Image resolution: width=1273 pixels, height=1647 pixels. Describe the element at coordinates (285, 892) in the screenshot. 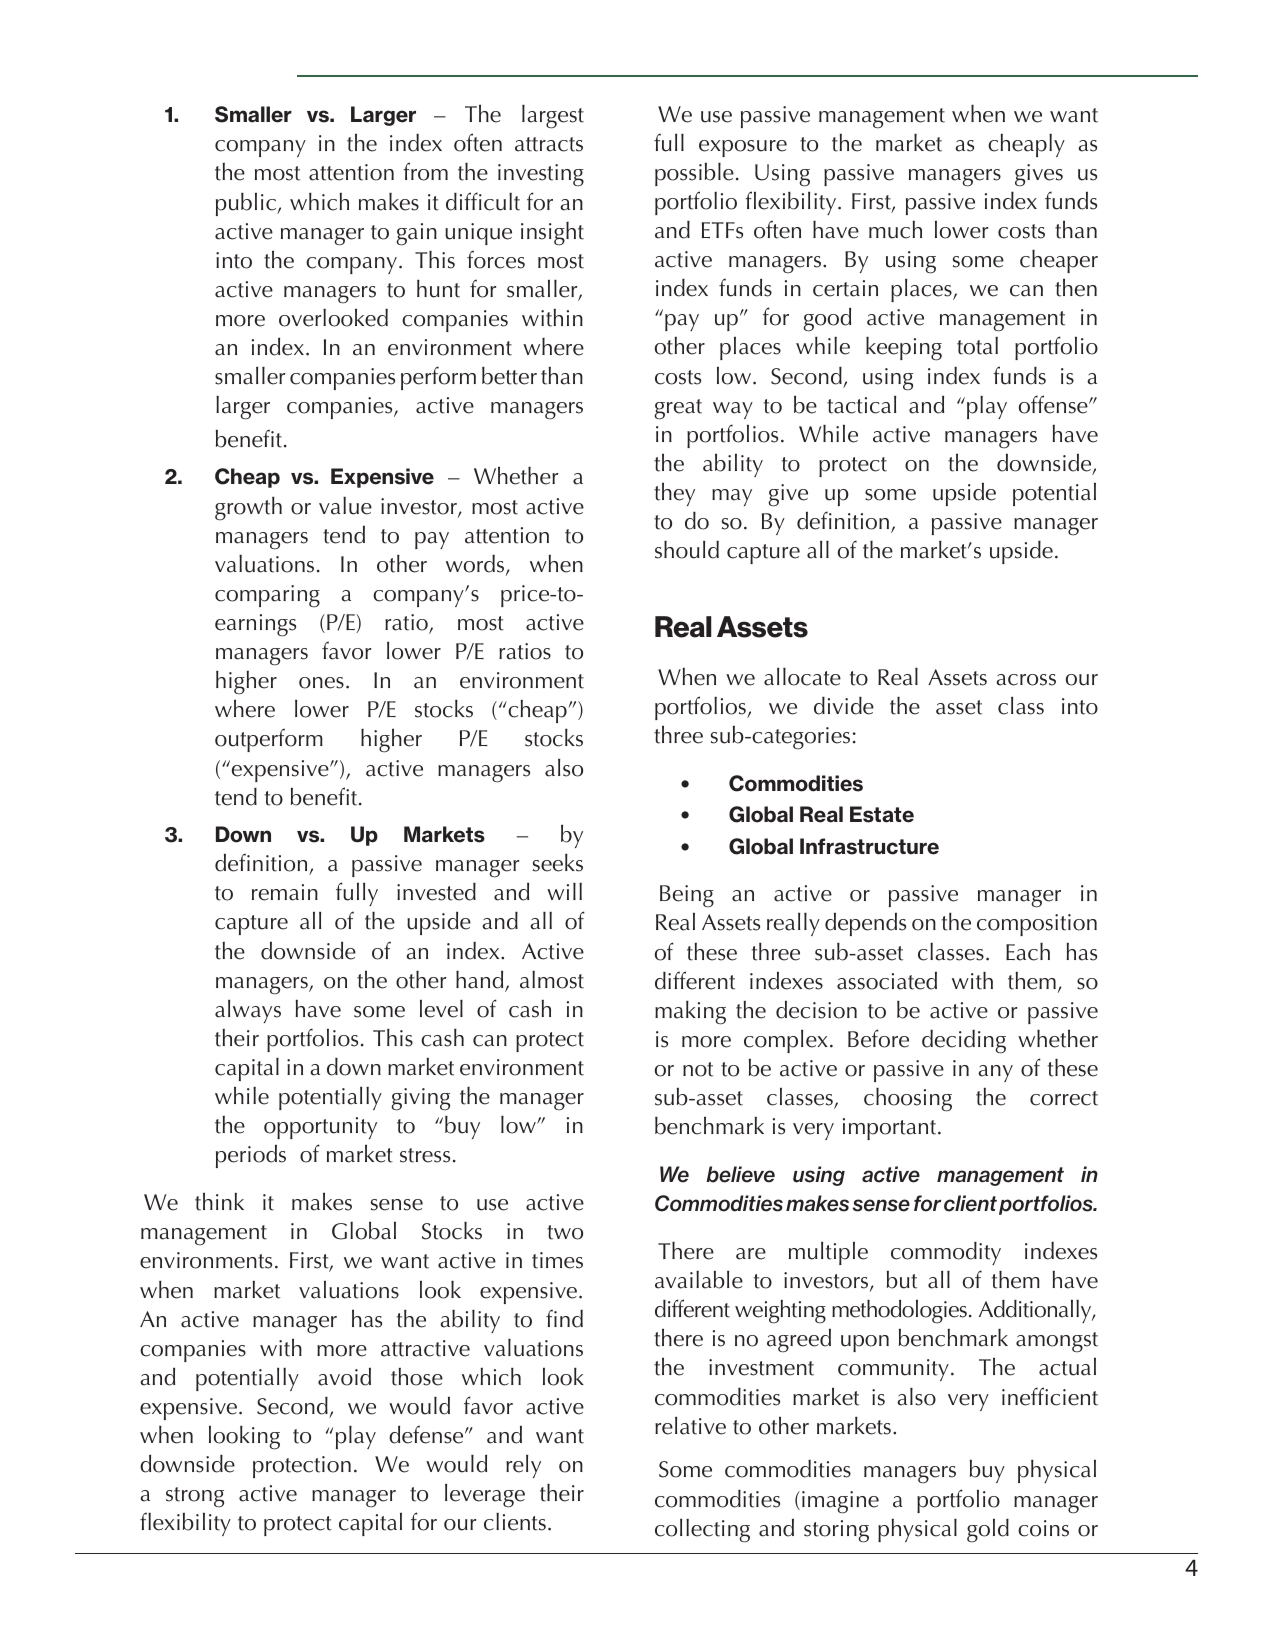

I see `remain` at that location.
